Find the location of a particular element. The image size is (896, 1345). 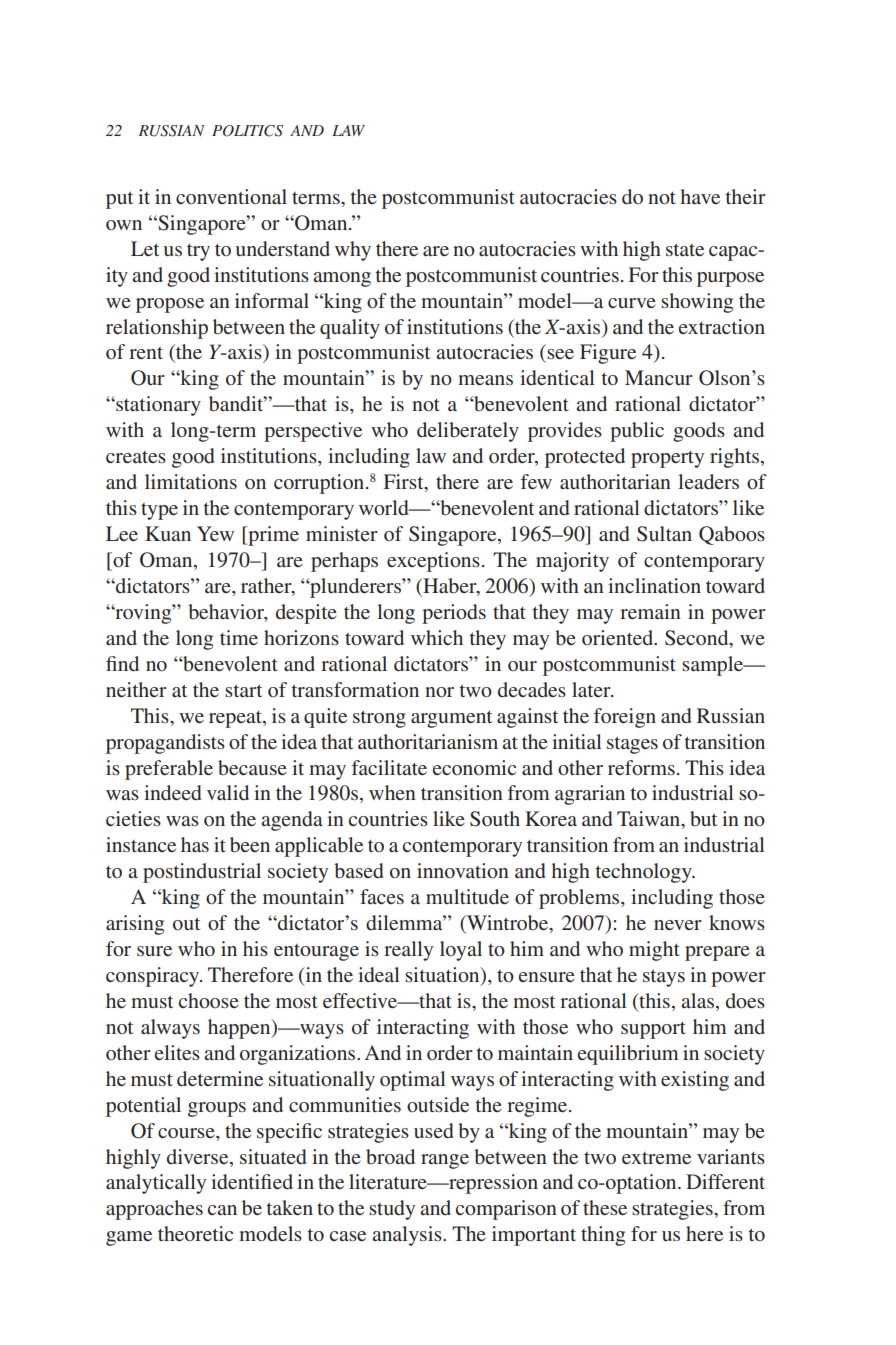

conventional is located at coordinates (231, 196).
